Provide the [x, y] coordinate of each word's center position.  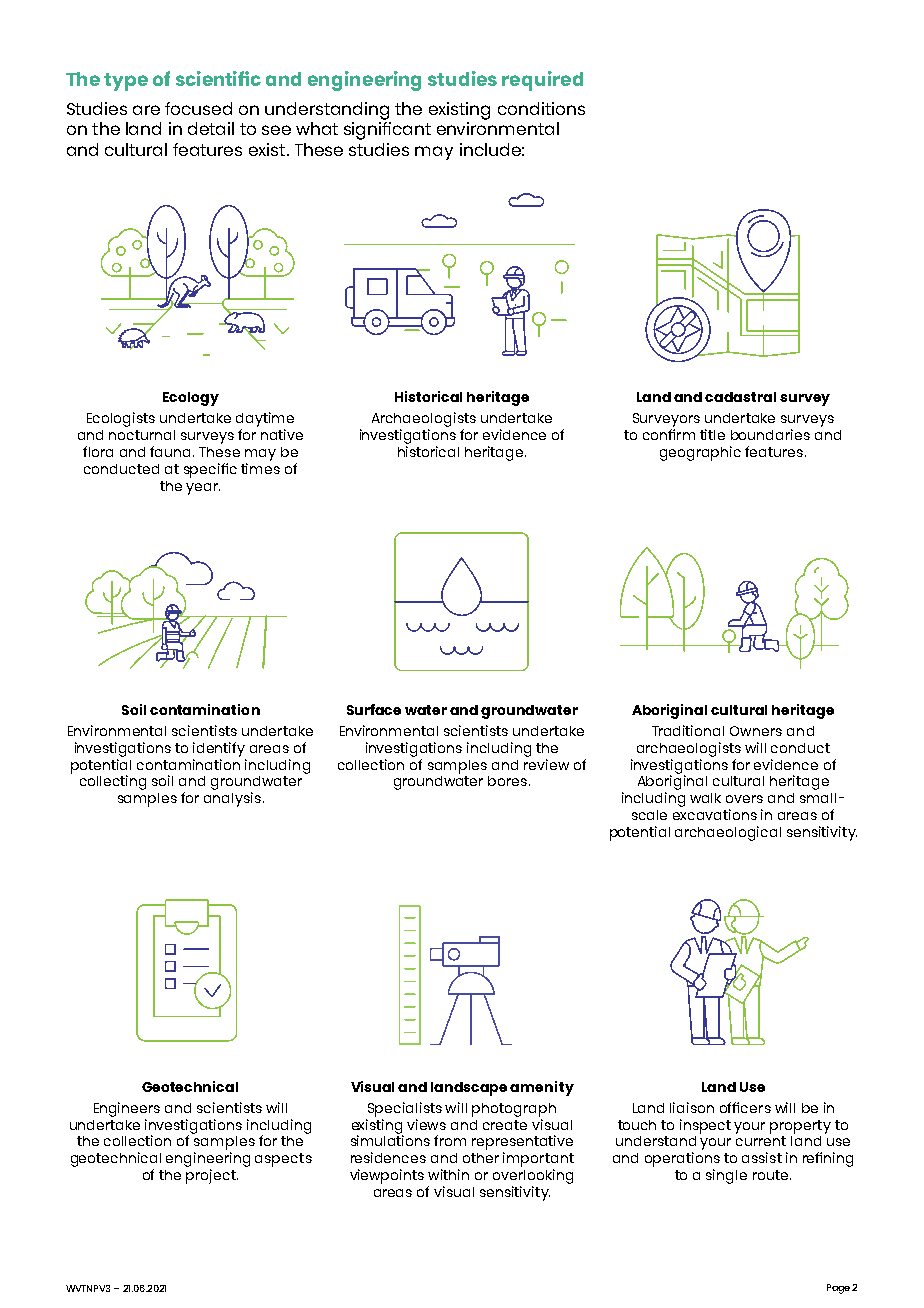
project [212, 1176]
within [448, 1174]
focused [198, 108]
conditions [541, 108]
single [726, 1176]
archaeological [728, 833]
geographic [700, 453]
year [203, 489]
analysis [232, 799]
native [282, 434]
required [542, 81]
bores [509, 781]
